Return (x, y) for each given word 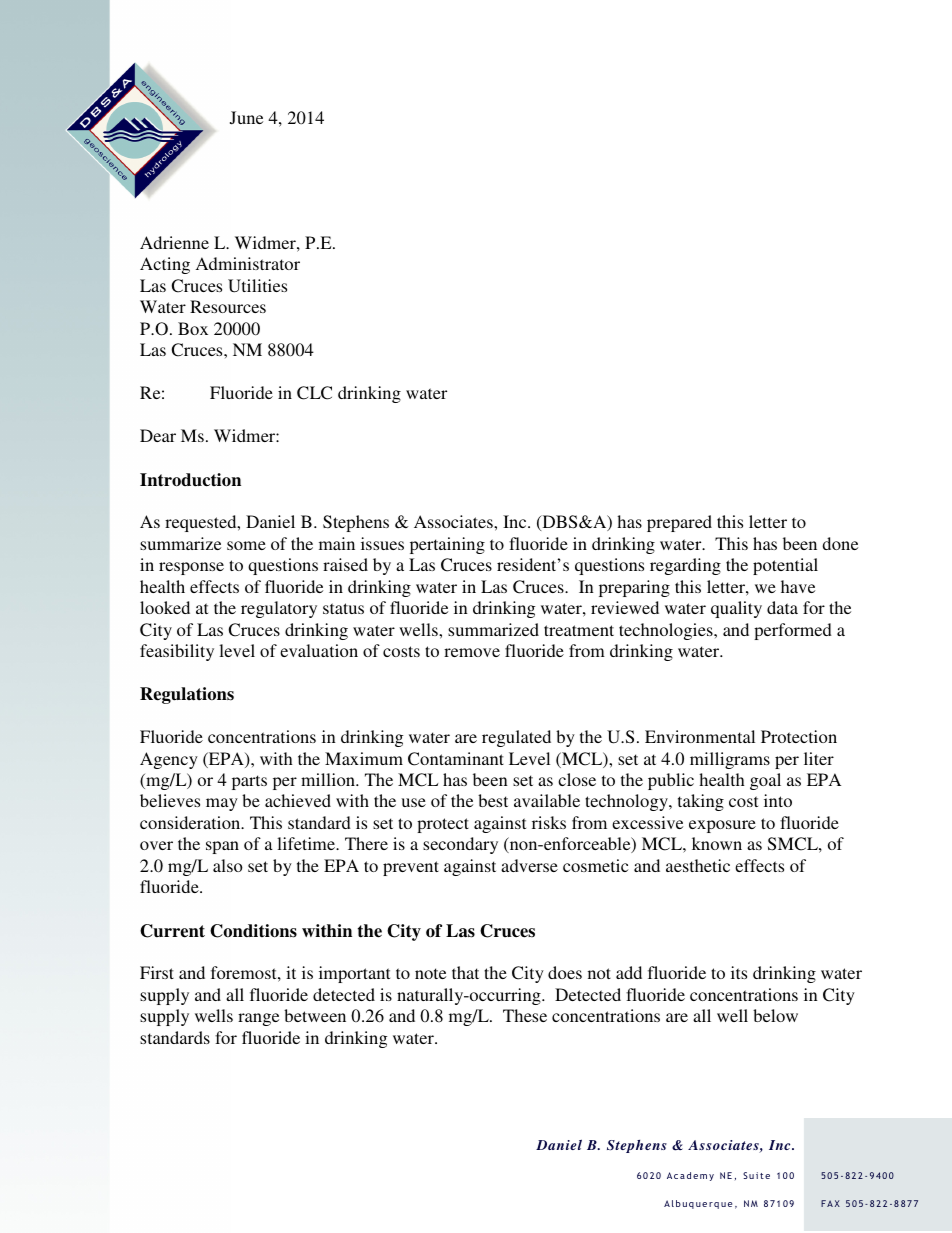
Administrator (247, 263)
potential (785, 566)
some (246, 545)
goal (765, 781)
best (493, 800)
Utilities (257, 286)
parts (249, 782)
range (258, 1019)
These (525, 1015)
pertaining (447, 545)
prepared (679, 523)
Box (193, 328)
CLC (314, 393)
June (246, 118)
